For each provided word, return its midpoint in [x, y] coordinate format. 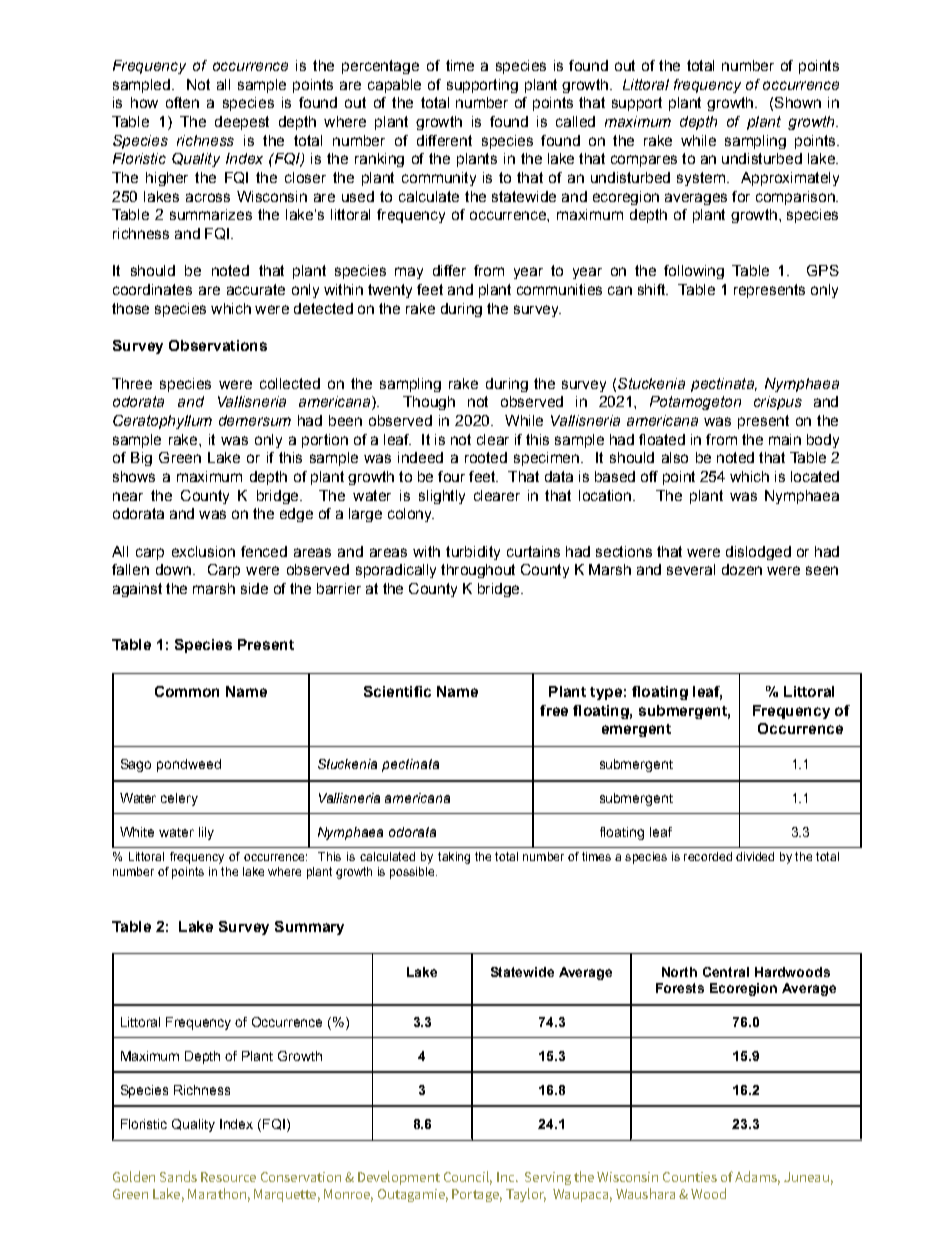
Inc [507, 1177]
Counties [690, 1177]
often [182, 102]
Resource [228, 1177]
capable [394, 86]
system [701, 179]
